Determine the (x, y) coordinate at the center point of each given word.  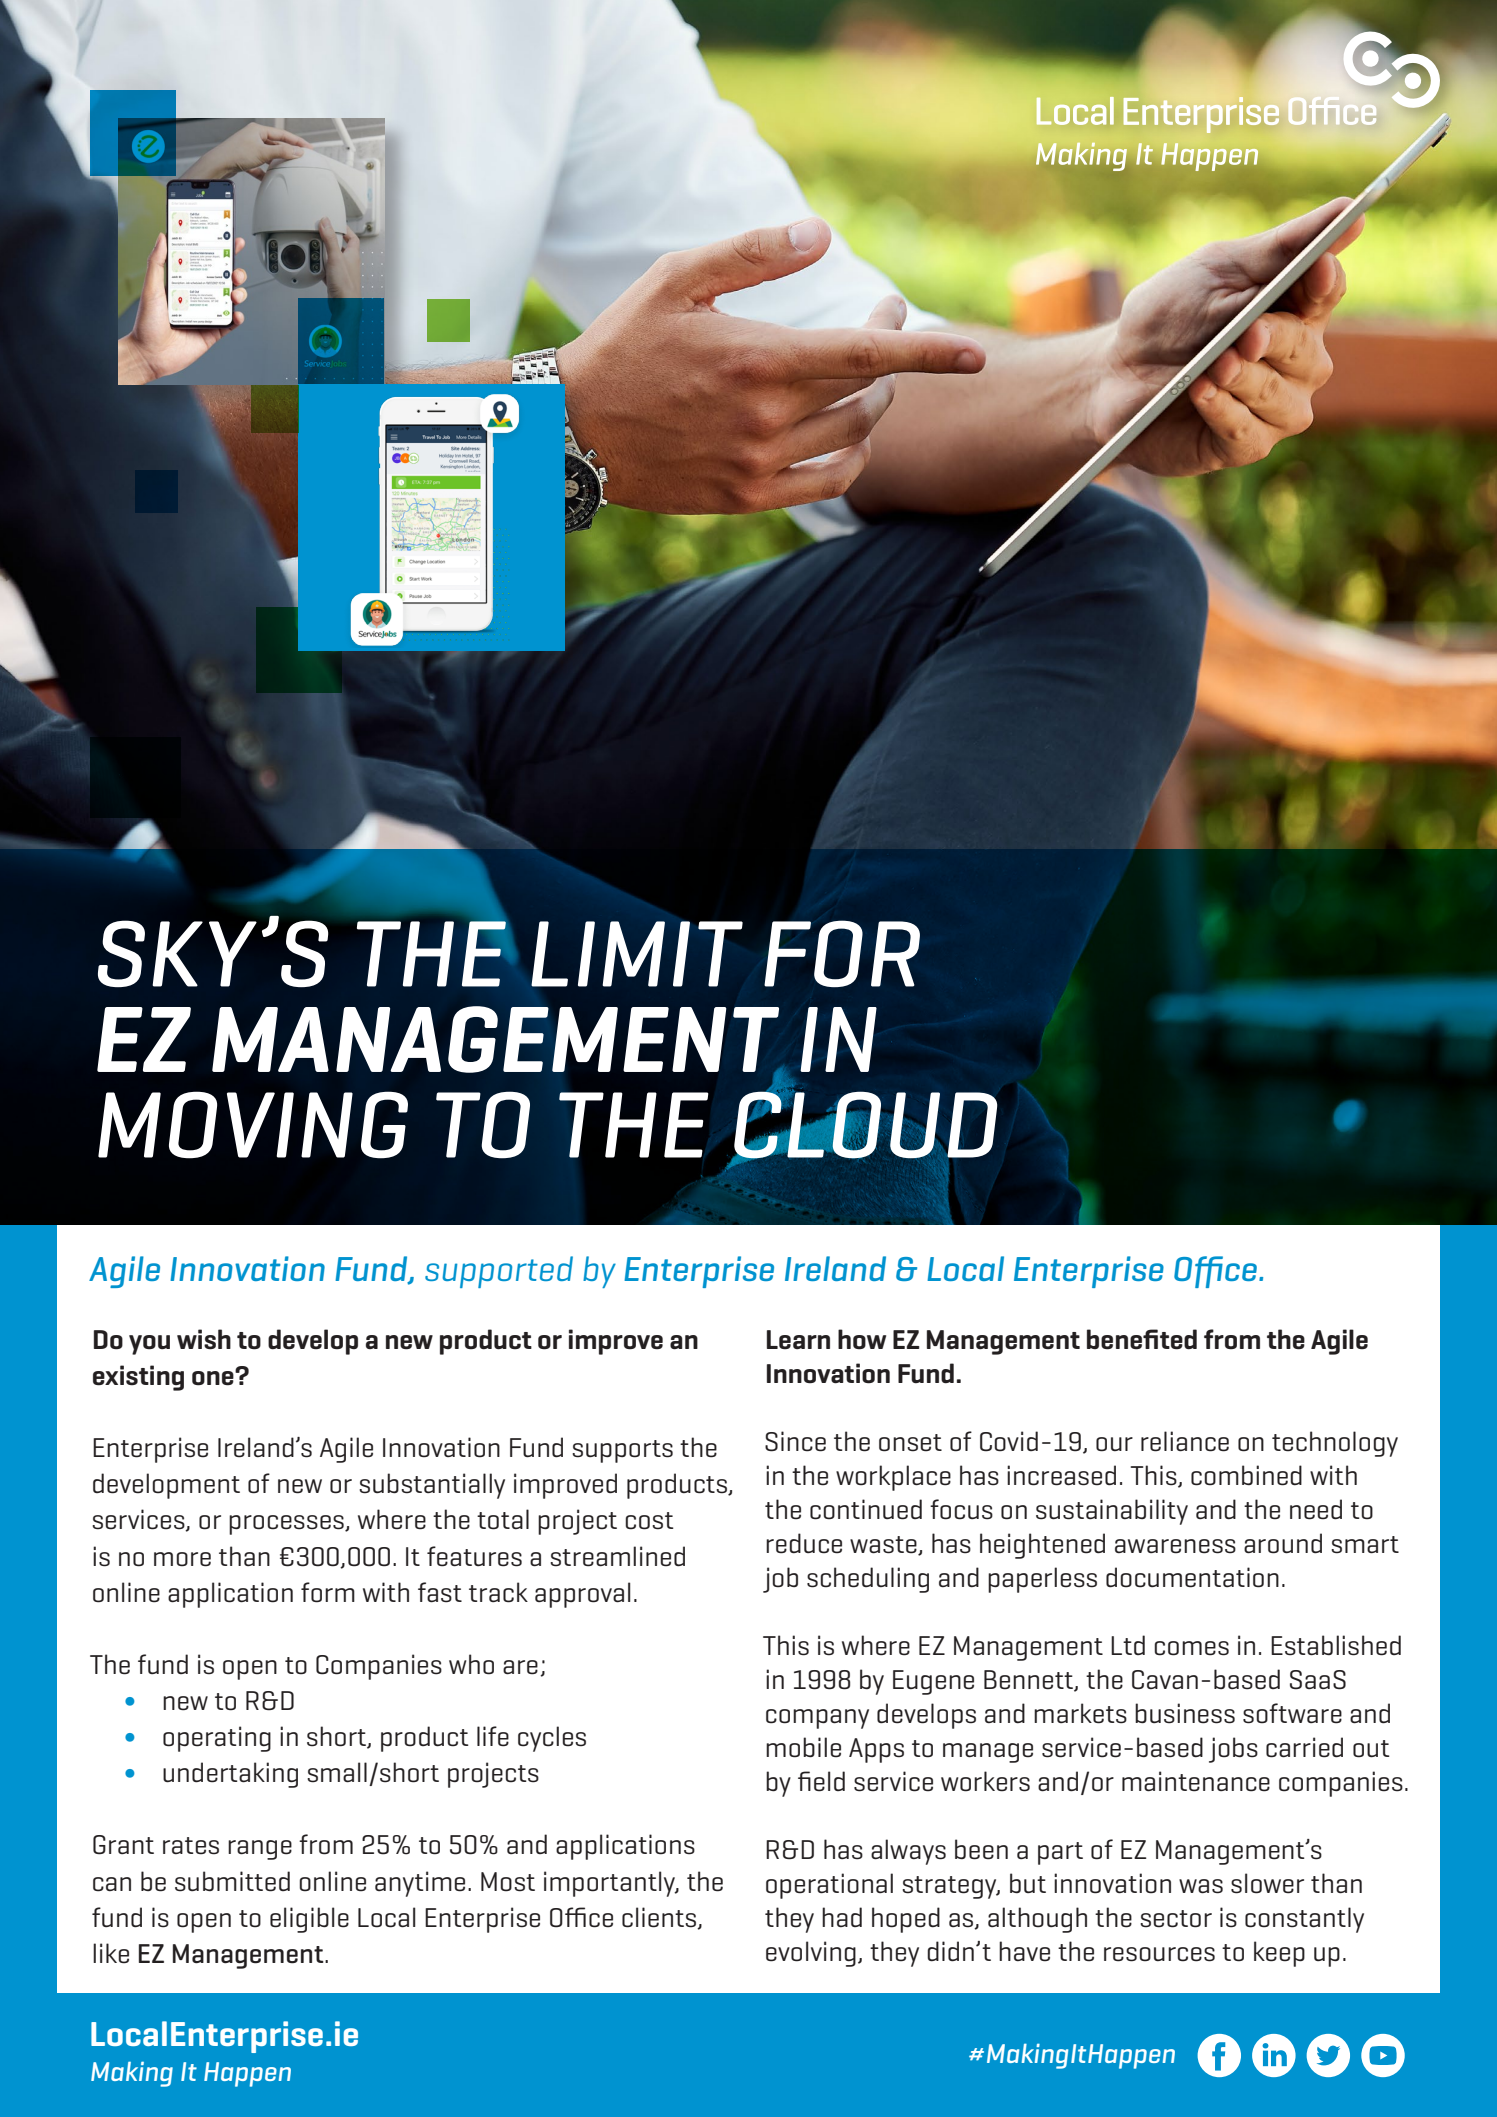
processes (287, 1525)
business (1185, 1713)
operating (217, 1739)
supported (499, 1272)
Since (795, 1441)
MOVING (253, 1125)
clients (660, 1918)
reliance (1185, 1441)
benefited (1142, 1339)
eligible (309, 1920)
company (817, 1719)
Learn (798, 1340)
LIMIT (637, 954)
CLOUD (864, 1125)
